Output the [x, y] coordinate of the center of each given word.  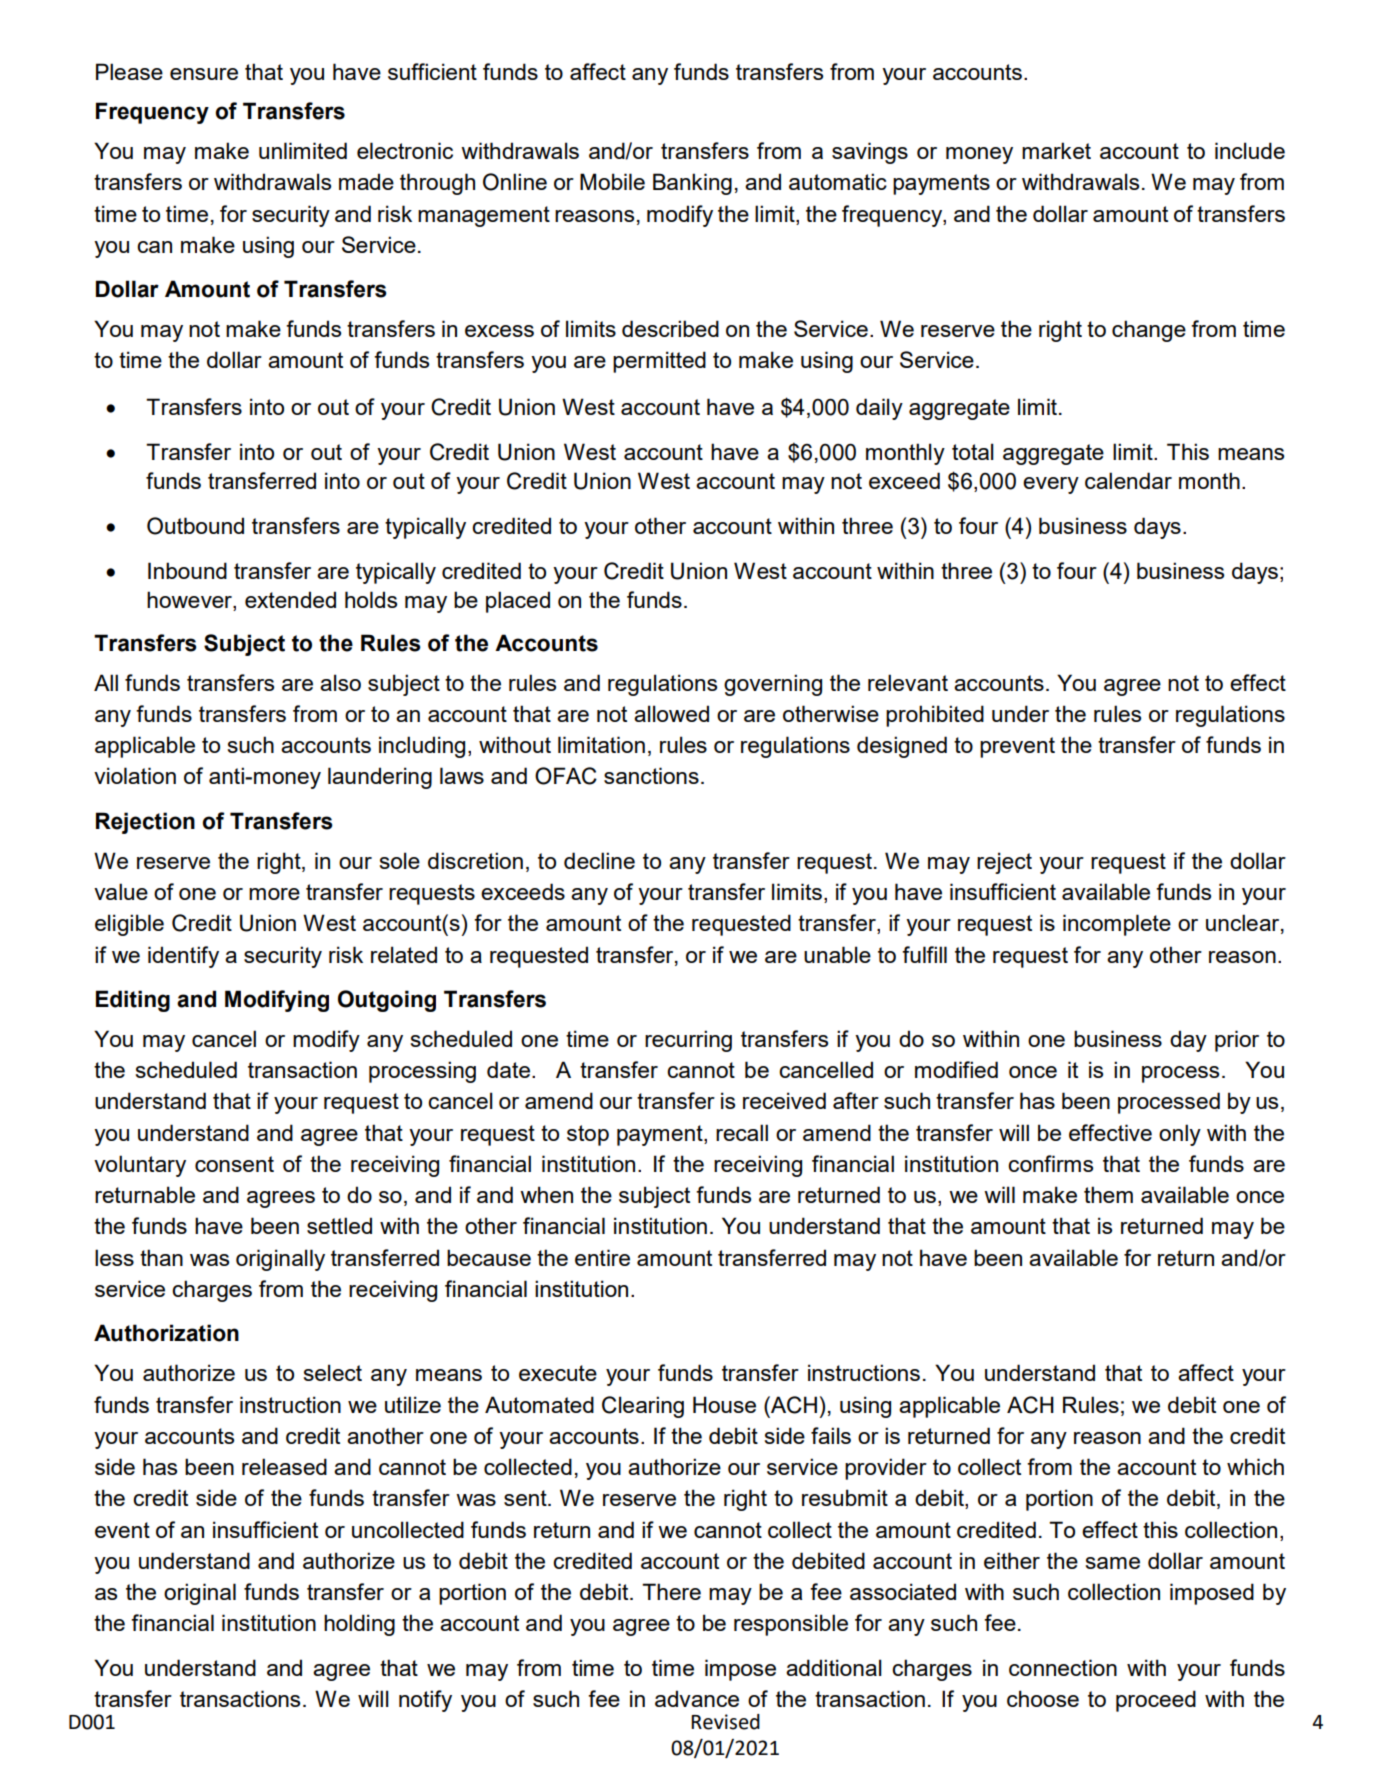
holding [359, 1625]
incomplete [1117, 925]
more [274, 894]
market [1056, 150]
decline [599, 860]
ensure [204, 74]
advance [697, 1698]
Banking [692, 184]
